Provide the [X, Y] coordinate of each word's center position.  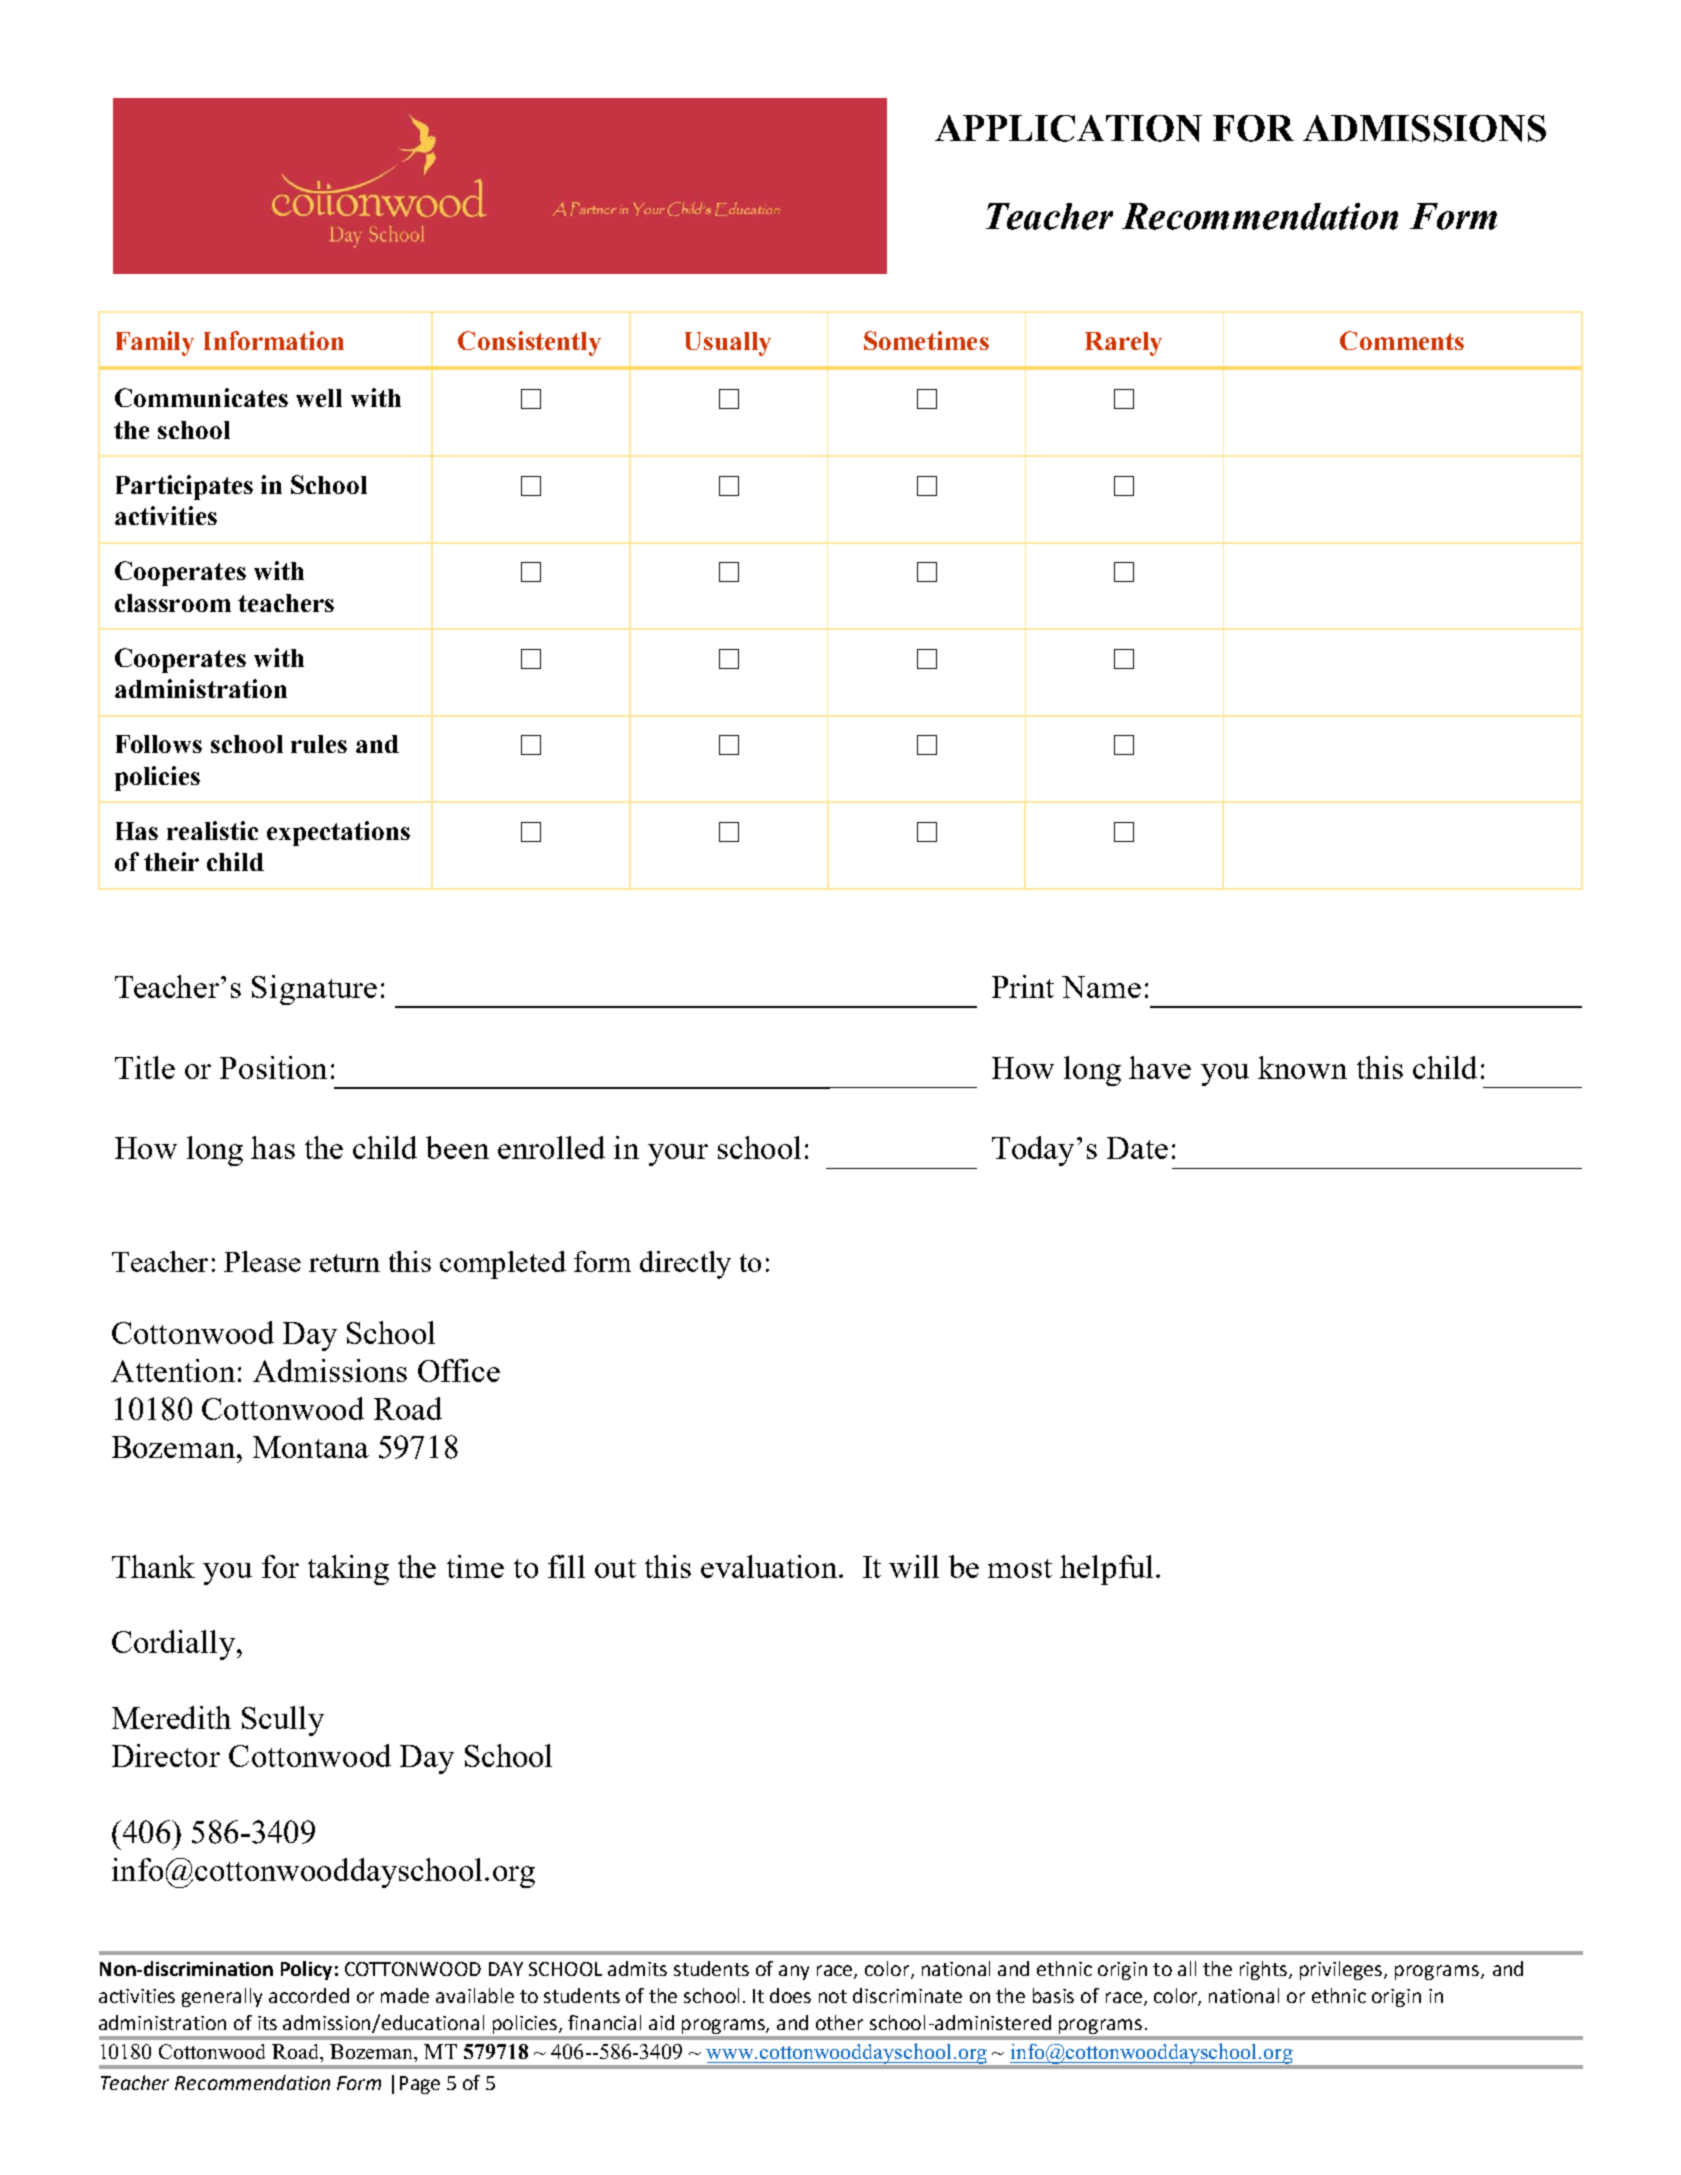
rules [319, 744]
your [678, 1155]
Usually [728, 344]
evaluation [769, 1566]
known [1302, 1067]
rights [1265, 1970]
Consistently [529, 343]
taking [348, 1570]
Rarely [1123, 344]
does [790, 1995]
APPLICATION [1068, 128]
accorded [309, 1995]
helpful [1106, 1570]
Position [273, 1067]
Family [155, 343]
